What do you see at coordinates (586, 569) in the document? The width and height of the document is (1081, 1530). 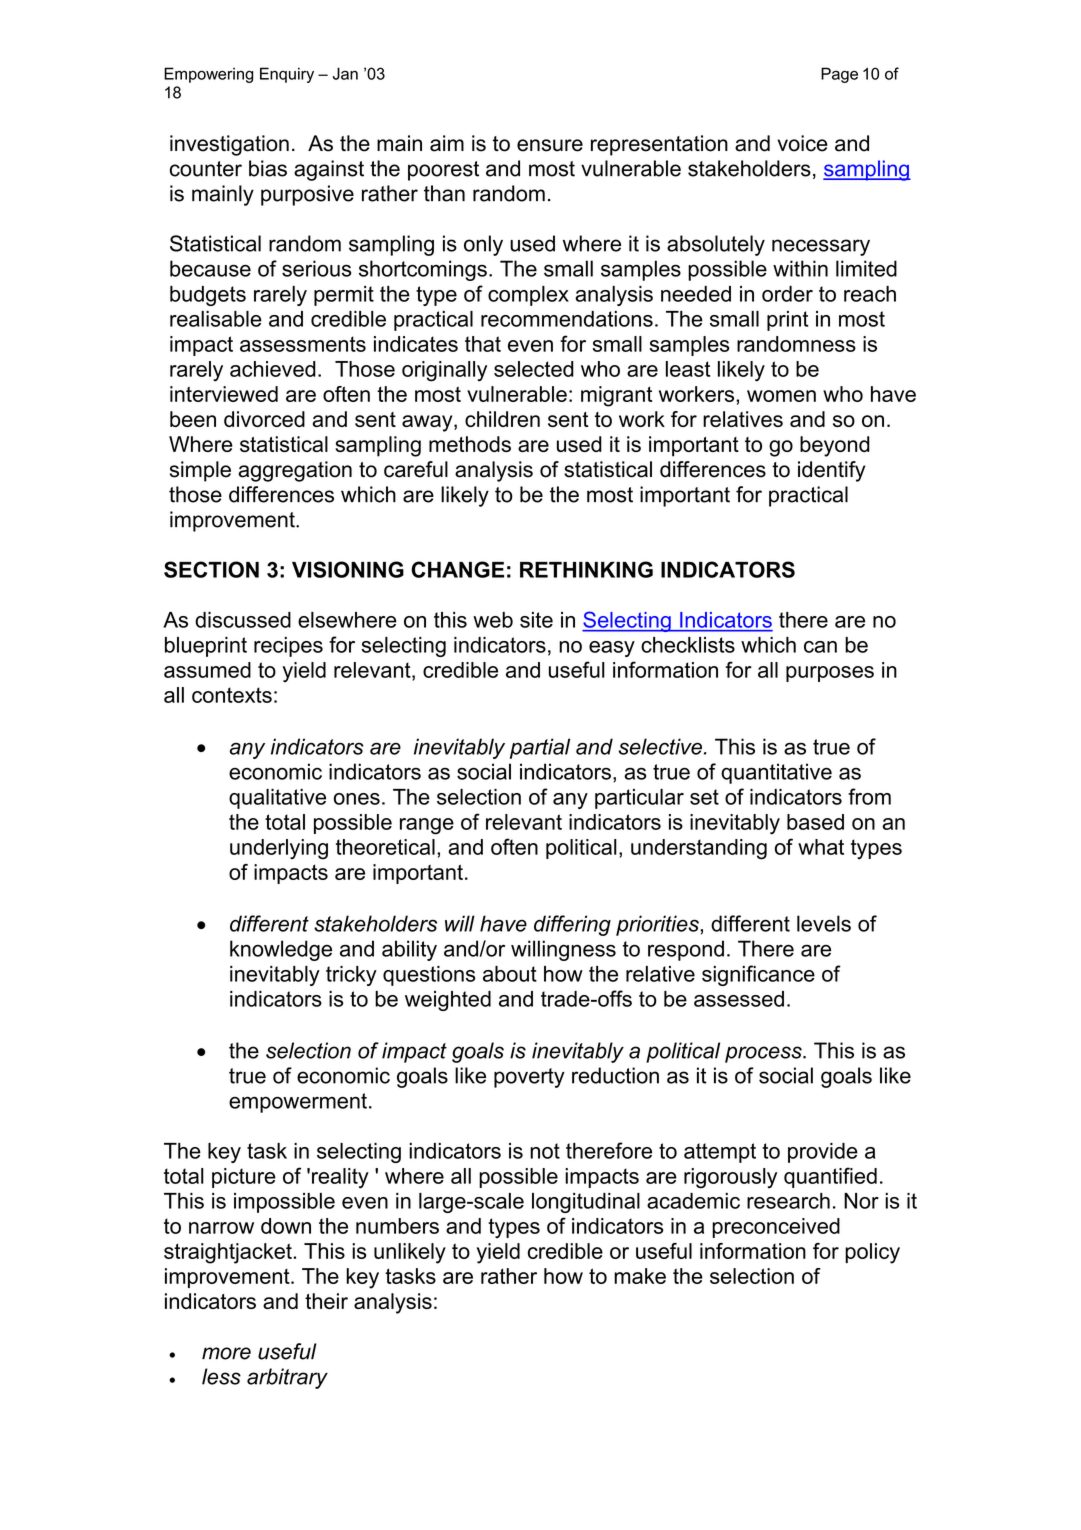 I see `RETHINKING` at bounding box center [586, 569].
